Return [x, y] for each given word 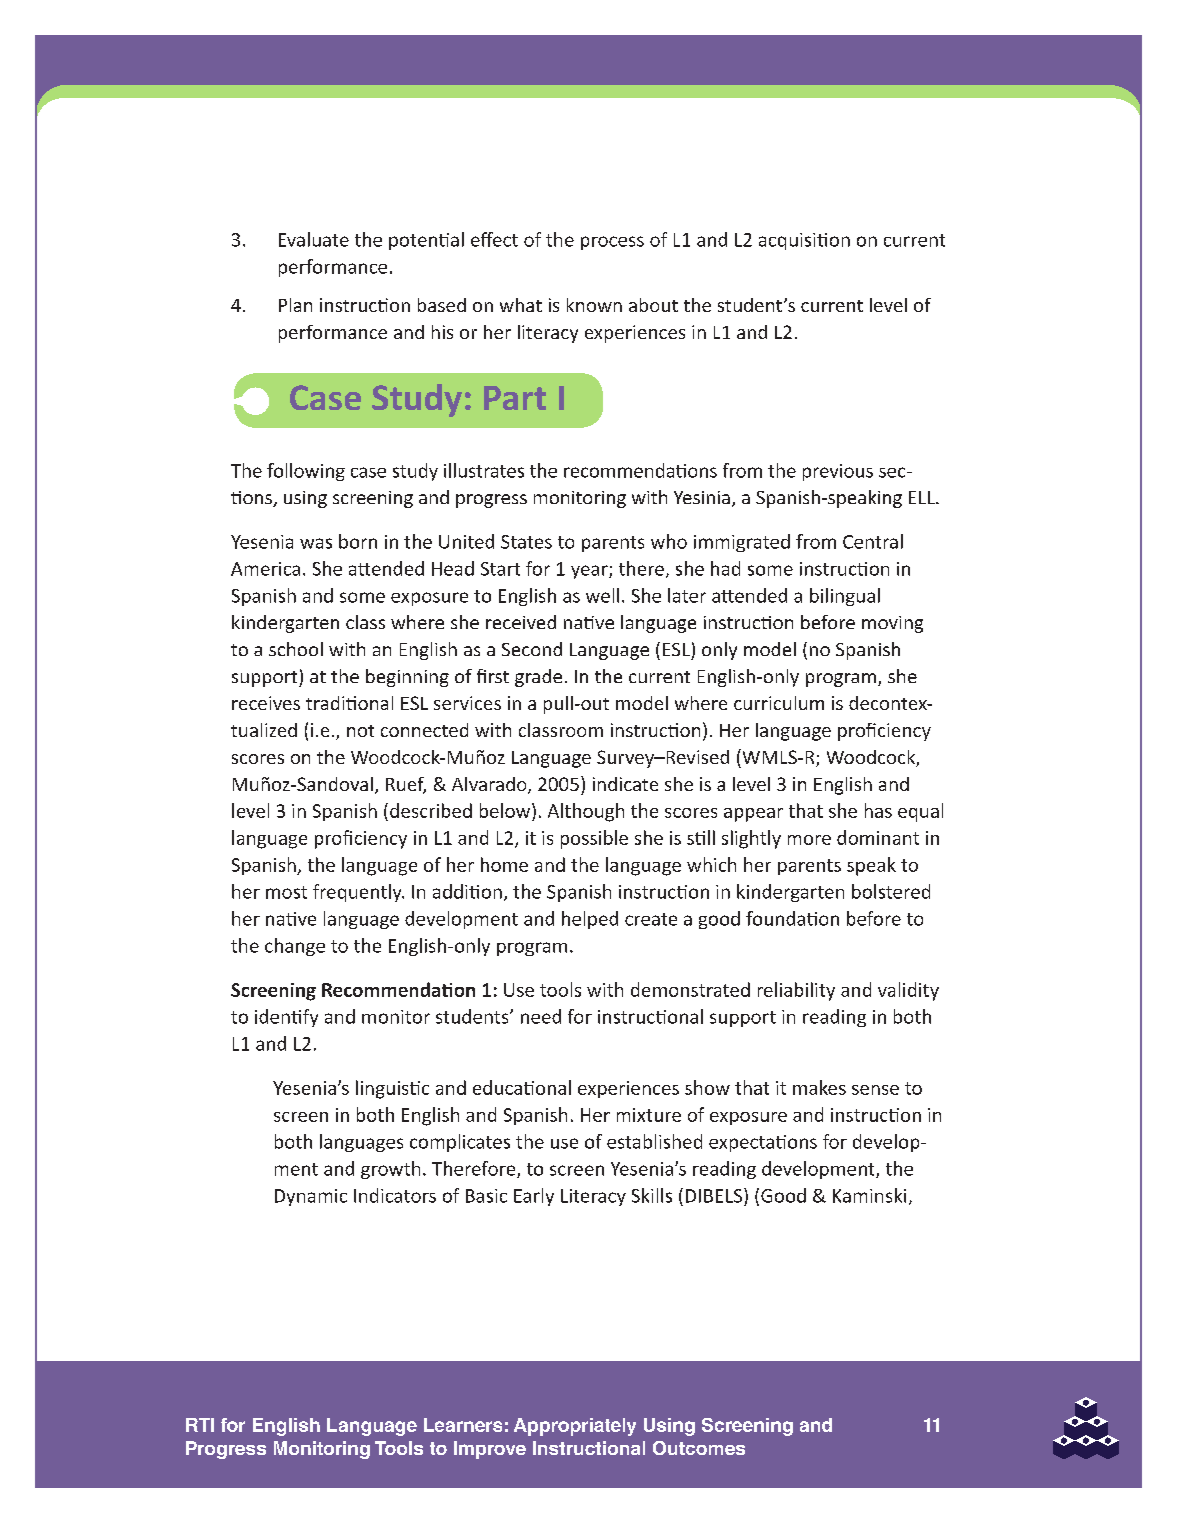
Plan [295, 305]
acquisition [804, 241]
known [594, 305]
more [809, 840]
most [286, 892]
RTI [200, 1425]
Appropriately [575, 1427]
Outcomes [699, 1448]
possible [594, 839]
